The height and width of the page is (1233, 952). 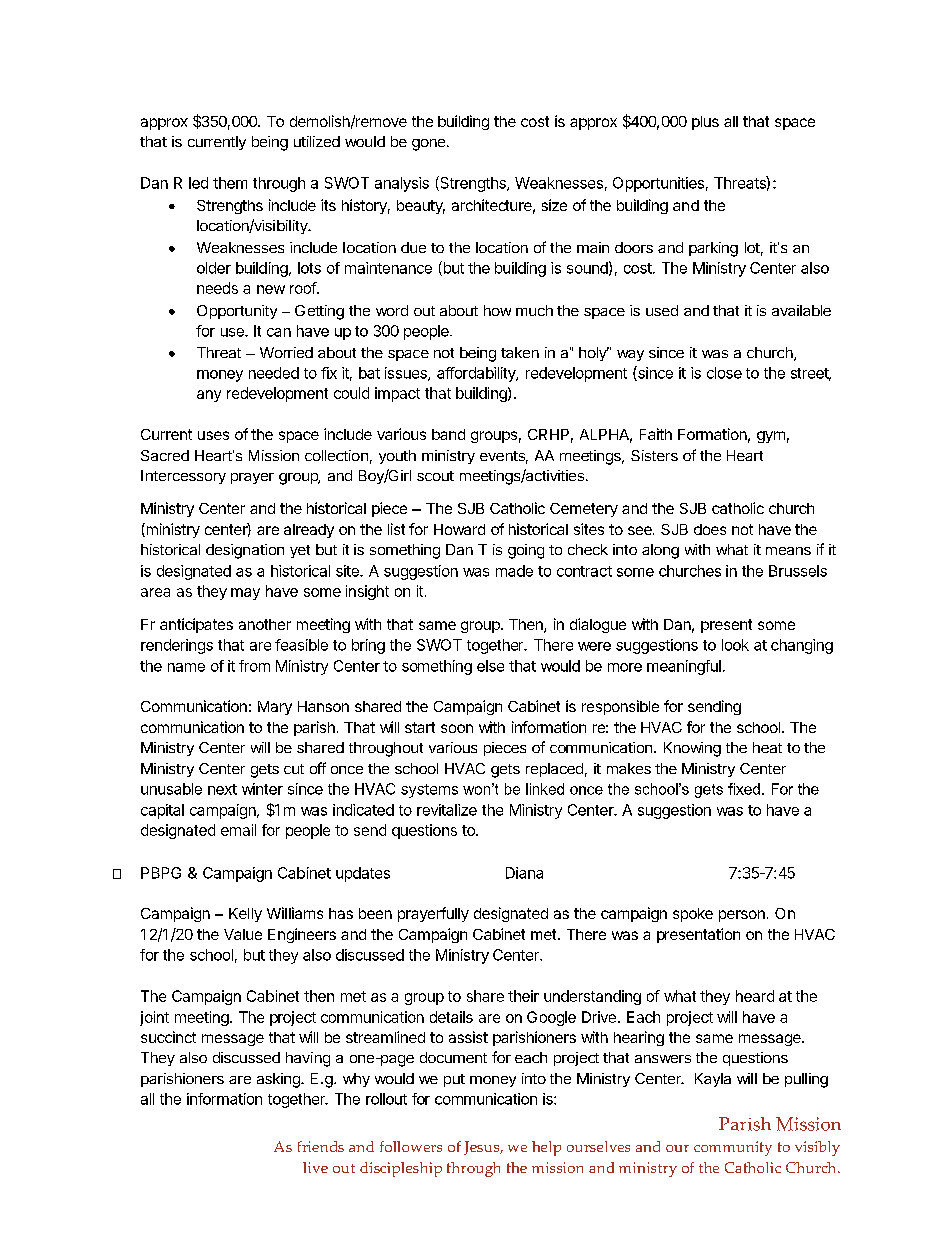 What do you see at coordinates (430, 145) in the page?
I see `gone` at bounding box center [430, 145].
